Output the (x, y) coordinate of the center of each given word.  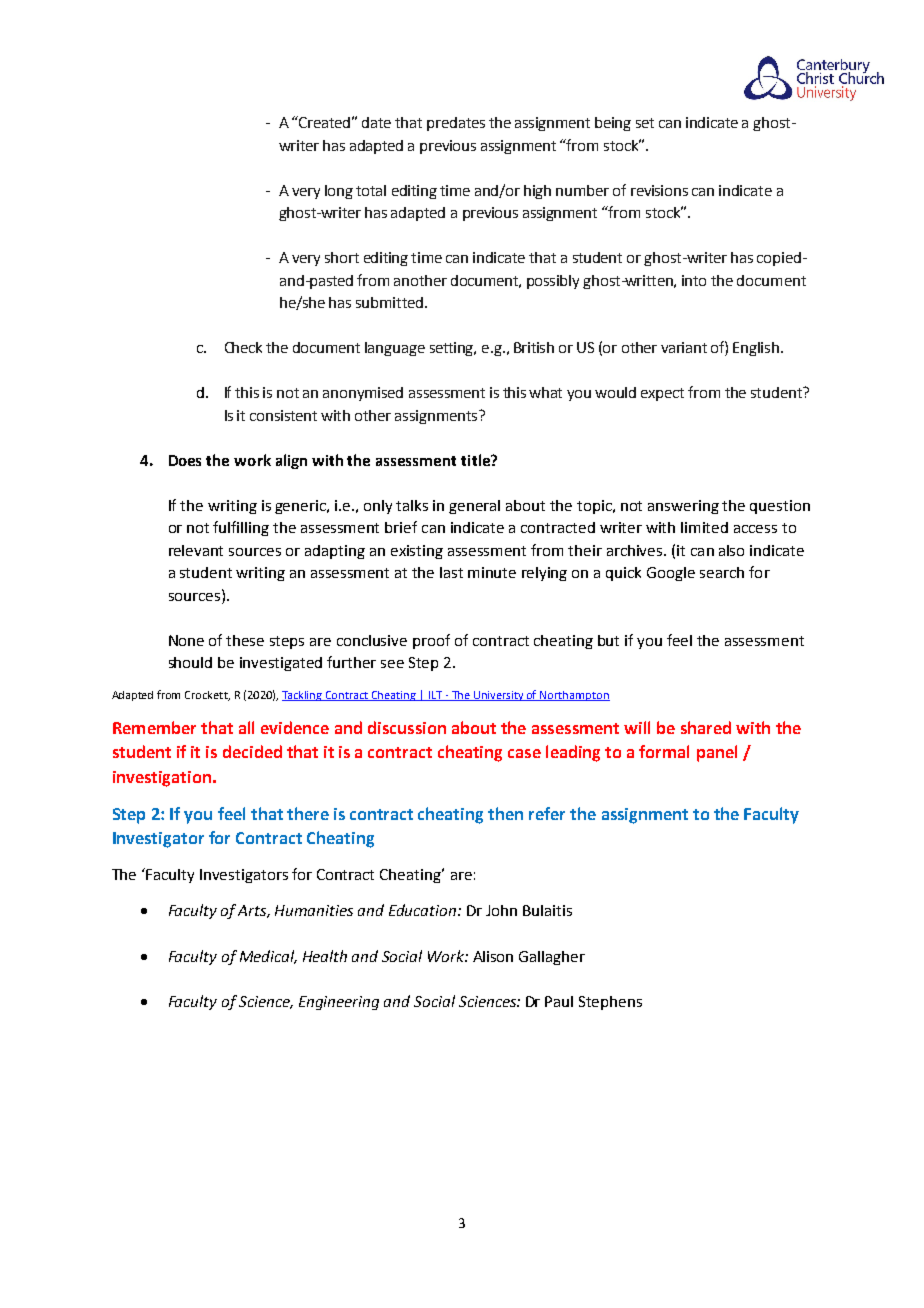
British (534, 347)
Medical (268, 957)
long (339, 192)
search (722, 572)
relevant (196, 550)
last (451, 572)
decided (252, 751)
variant (684, 347)
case (524, 753)
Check (243, 347)
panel (717, 753)
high (537, 192)
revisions (659, 190)
